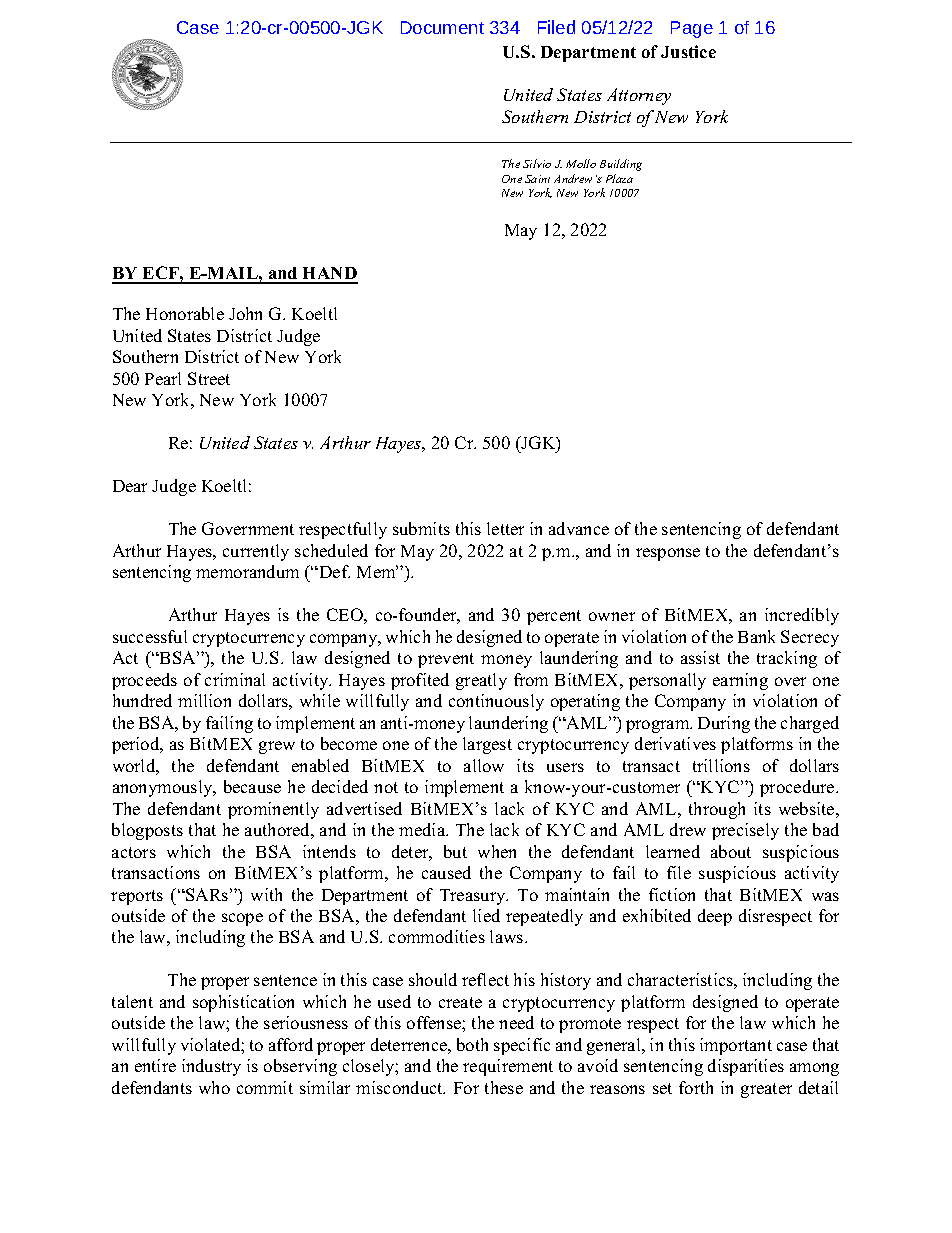 Image resolution: width=952 pixels, height=1233 pixels. Describe the element at coordinates (537, 163) in the image. I see `Silvio` at that location.
